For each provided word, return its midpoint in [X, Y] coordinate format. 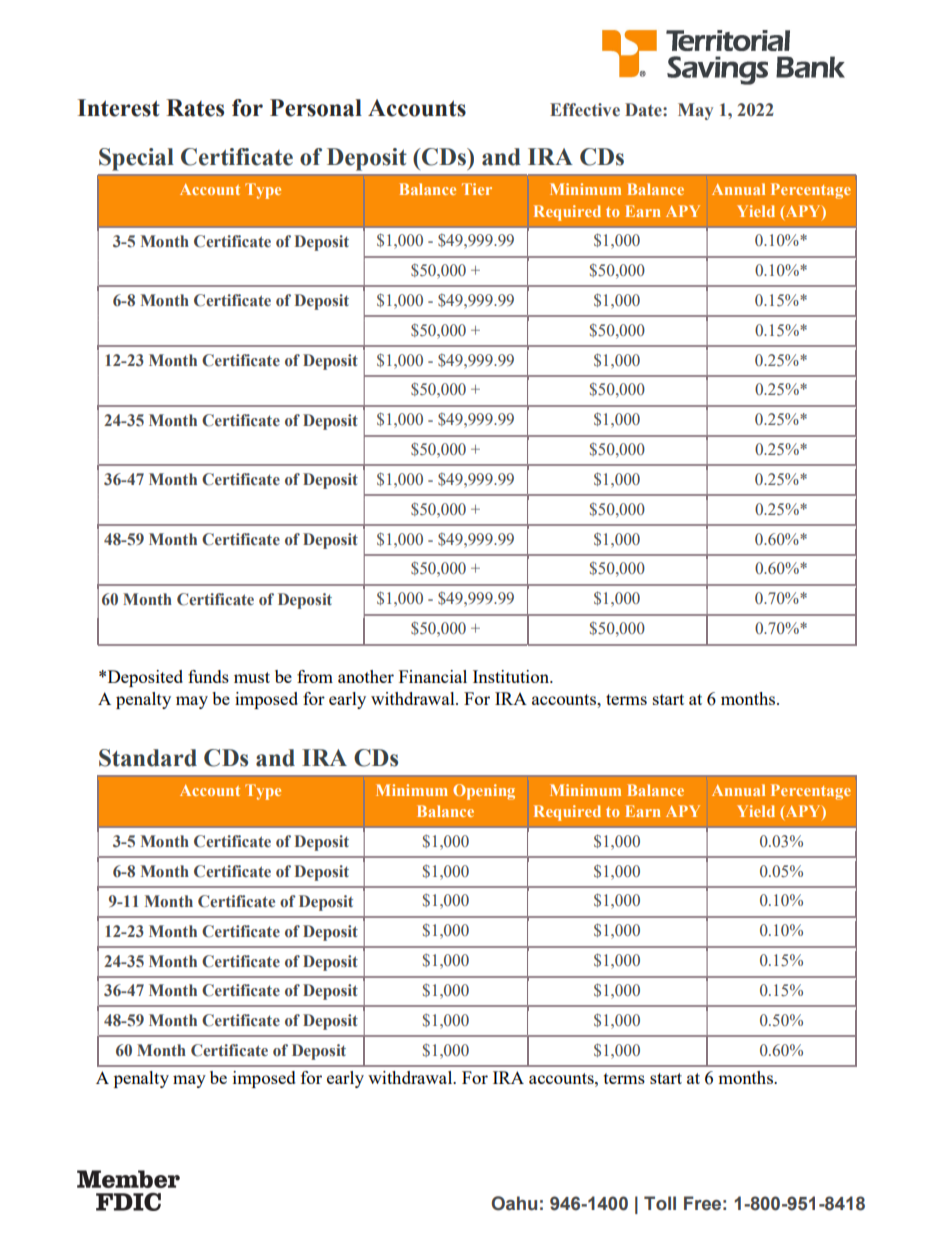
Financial [433, 676]
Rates [195, 108]
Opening [484, 792]
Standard [148, 758]
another [366, 676]
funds [208, 676]
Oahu [514, 1203]
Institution [512, 676]
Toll [660, 1203]
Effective [585, 110]
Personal [316, 108]
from [315, 676]
